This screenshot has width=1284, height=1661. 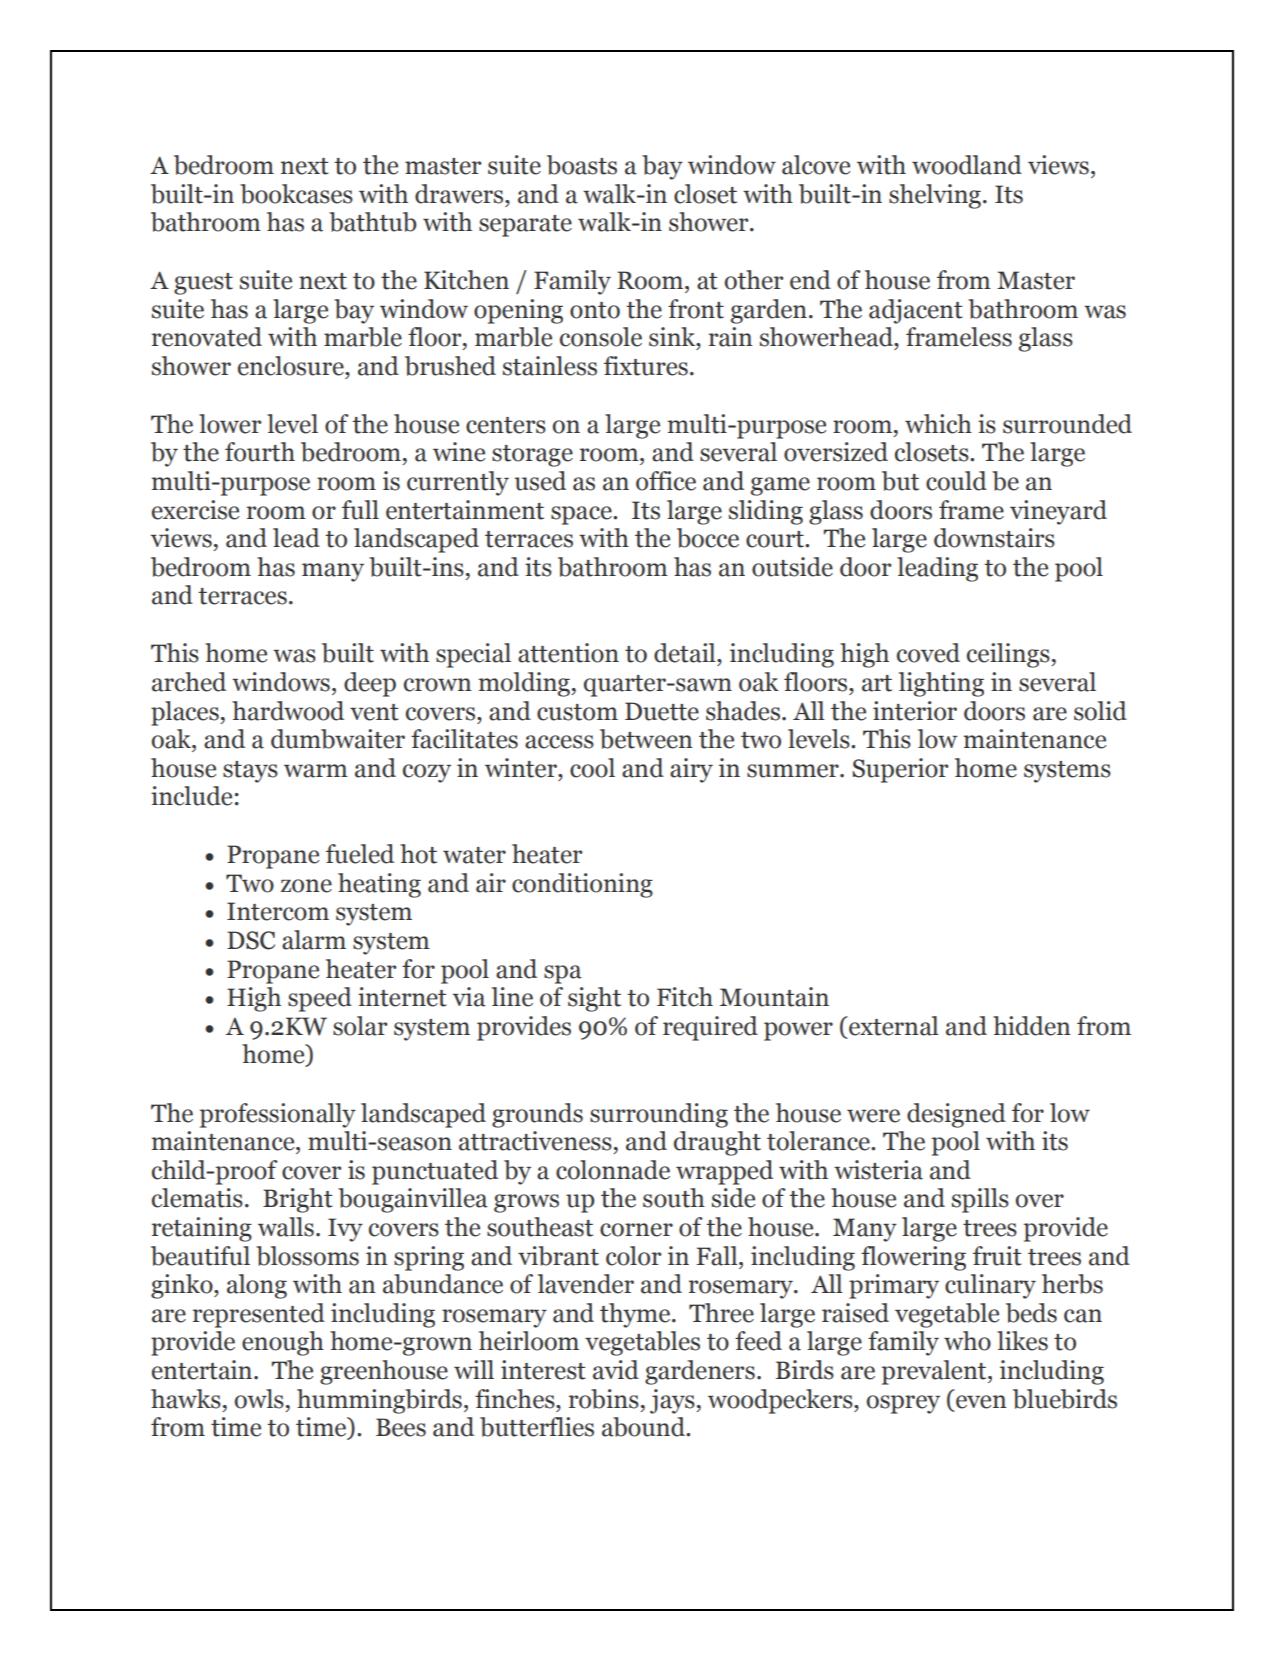 I want to click on jays, so click(x=673, y=1401).
